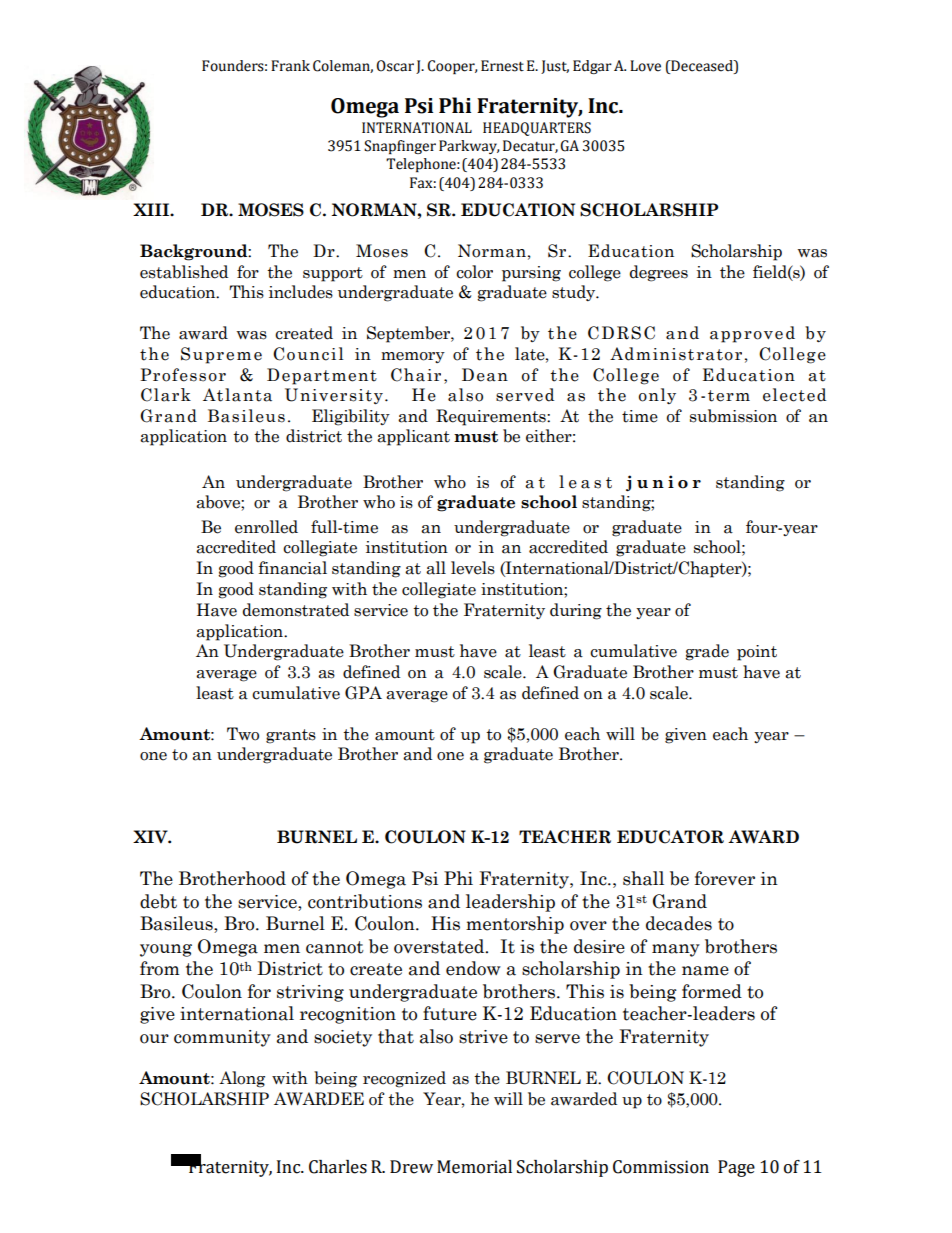 The height and width of the document is (1233, 952). I want to click on grade, so click(707, 652).
